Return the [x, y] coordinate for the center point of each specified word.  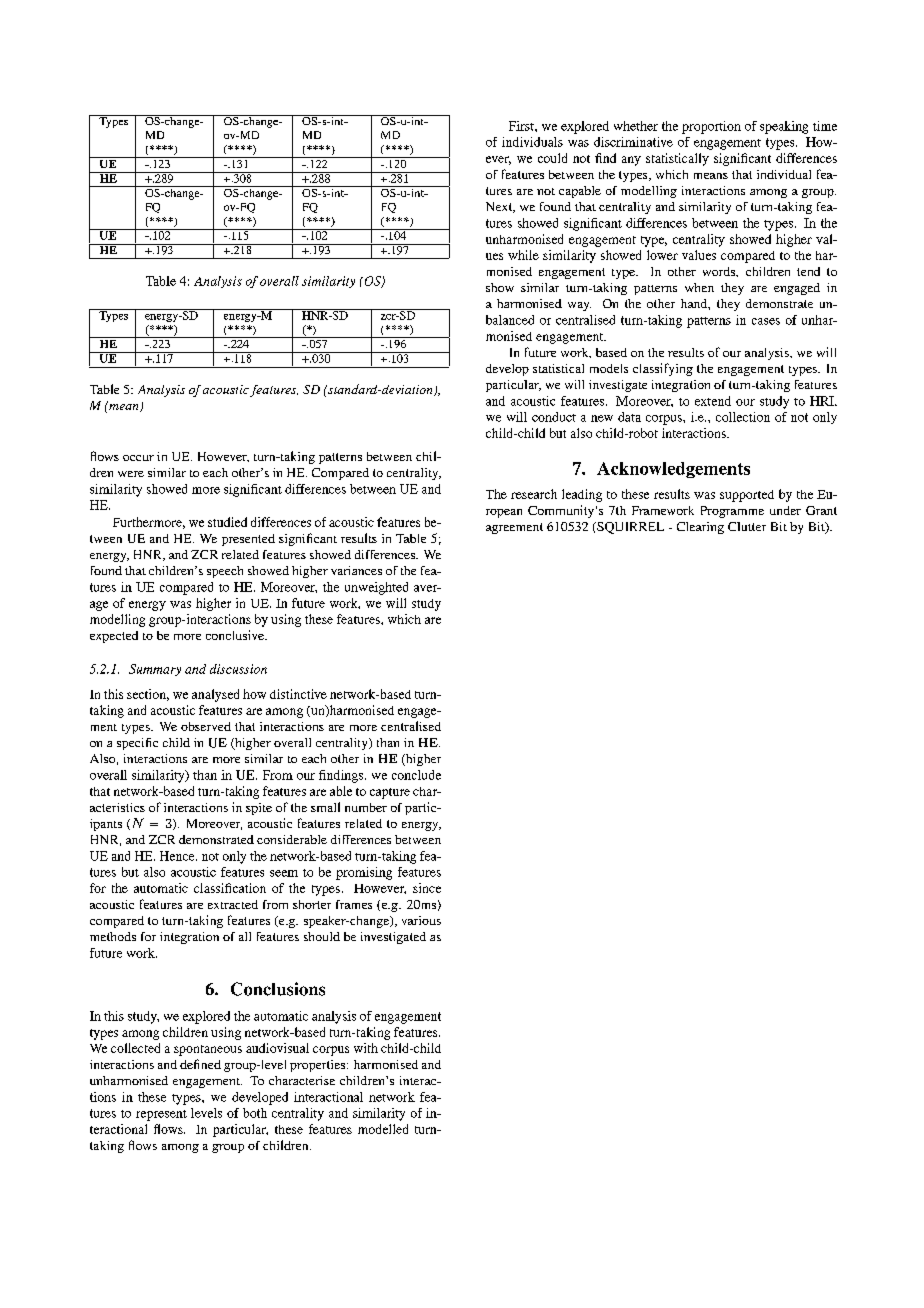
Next [500, 207]
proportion [711, 127]
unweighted [376, 588]
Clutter [747, 526]
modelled [383, 1129]
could [552, 158]
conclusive [236, 635]
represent [161, 1115]
